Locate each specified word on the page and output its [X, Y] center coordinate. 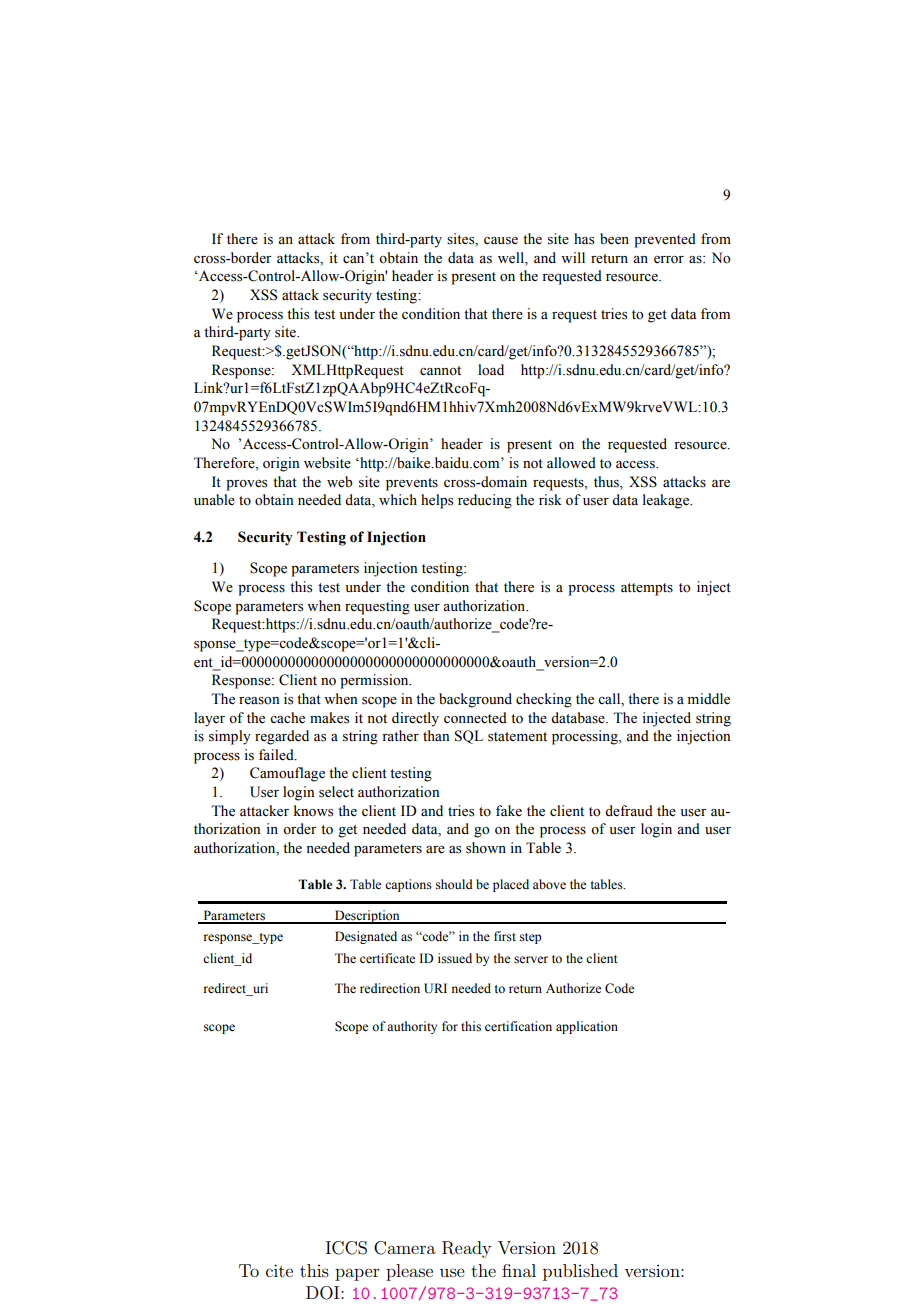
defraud [629, 811]
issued [455, 958]
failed [277, 755]
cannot [440, 371]
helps [437, 501]
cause [501, 241]
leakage [667, 501]
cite [279, 1270]
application [587, 1027]
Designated [366, 937]
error [669, 260]
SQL [469, 737]
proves [246, 485]
